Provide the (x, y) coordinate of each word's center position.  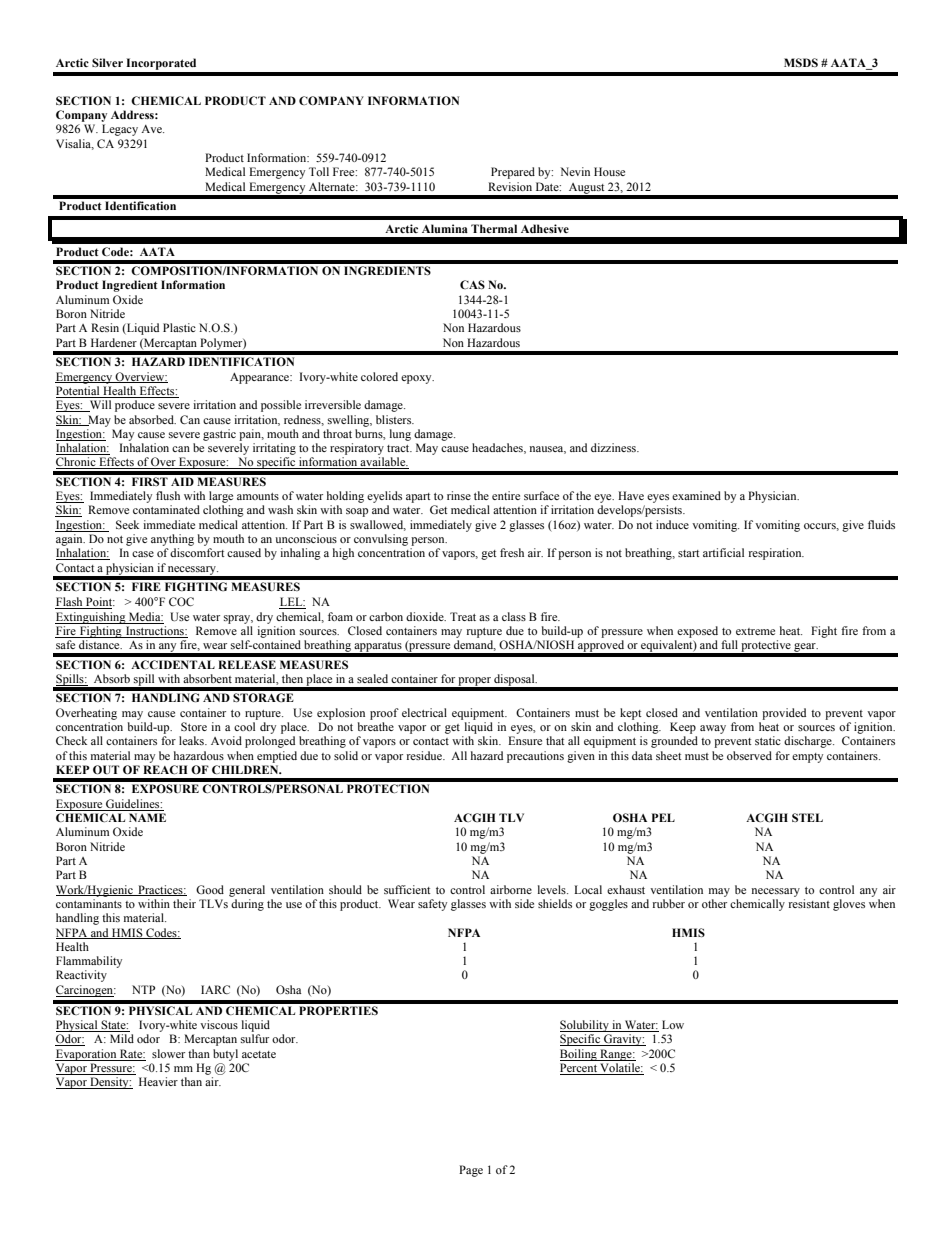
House (609, 171)
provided (784, 714)
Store (194, 726)
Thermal (494, 228)
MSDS (801, 62)
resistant (809, 903)
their (184, 903)
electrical (424, 712)
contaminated (166, 509)
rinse (459, 495)
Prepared (513, 173)
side (524, 903)
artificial (723, 552)
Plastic (179, 327)
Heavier (158, 1081)
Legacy (120, 130)
